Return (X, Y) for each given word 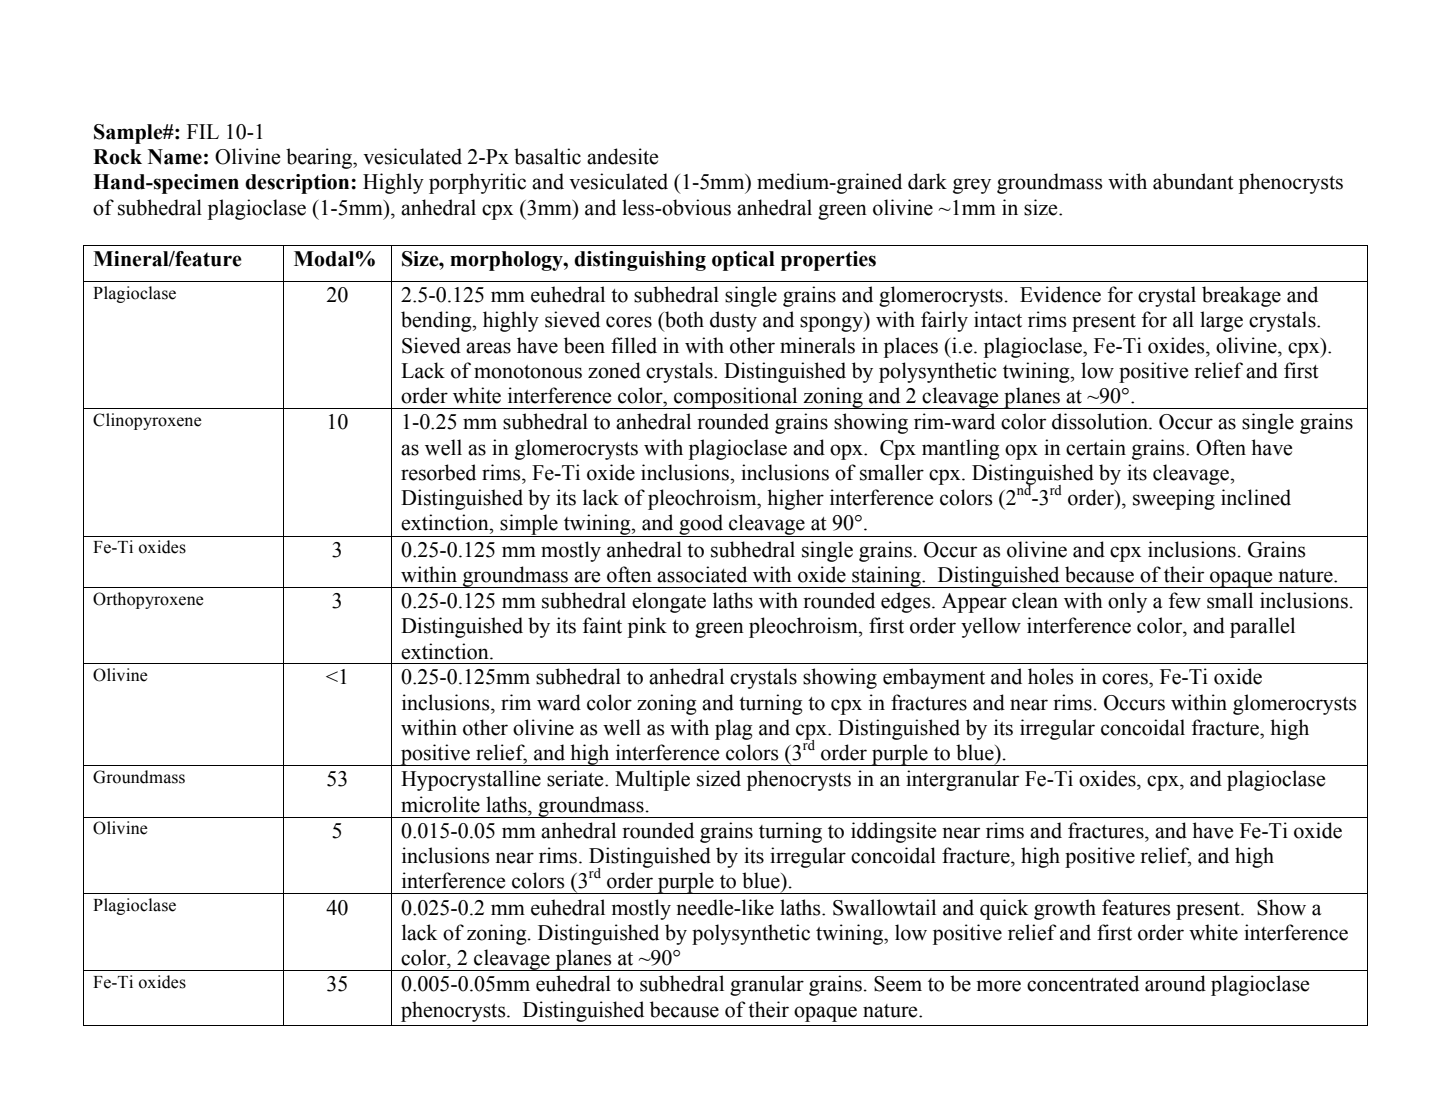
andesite (622, 156)
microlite (440, 804)
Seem (898, 984)
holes (1051, 676)
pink (647, 627)
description (298, 184)
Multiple (652, 780)
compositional (736, 398)
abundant (1193, 181)
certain (1096, 447)
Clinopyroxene (147, 421)
